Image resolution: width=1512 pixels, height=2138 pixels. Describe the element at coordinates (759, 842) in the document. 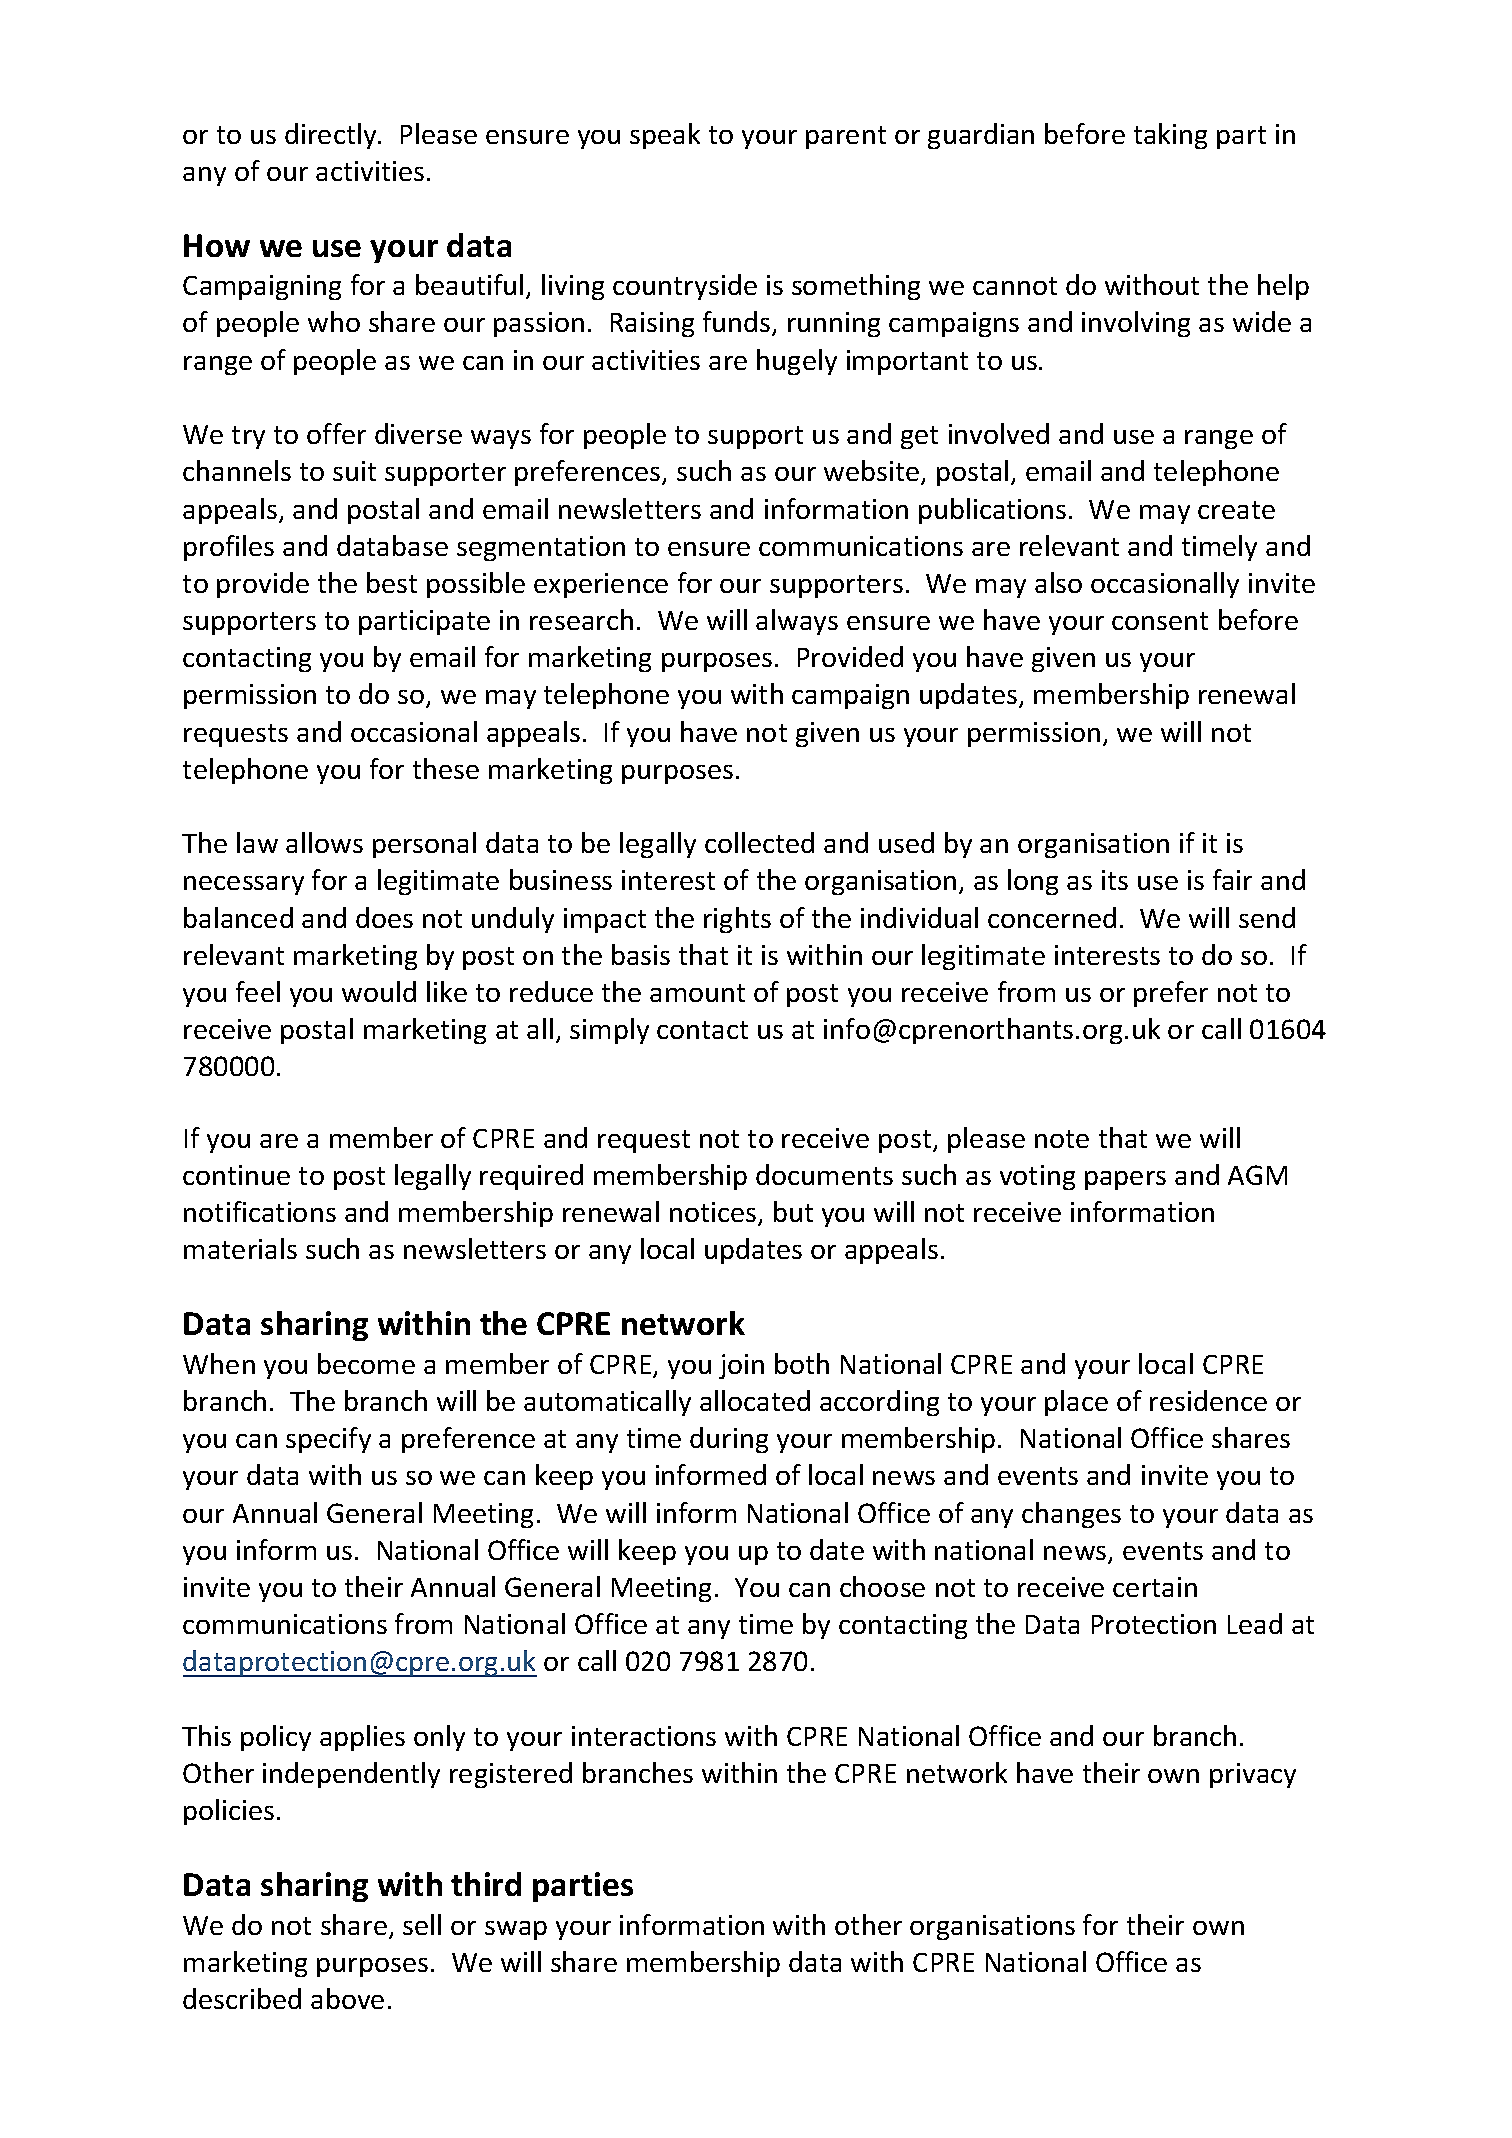

I see `collected` at that location.
